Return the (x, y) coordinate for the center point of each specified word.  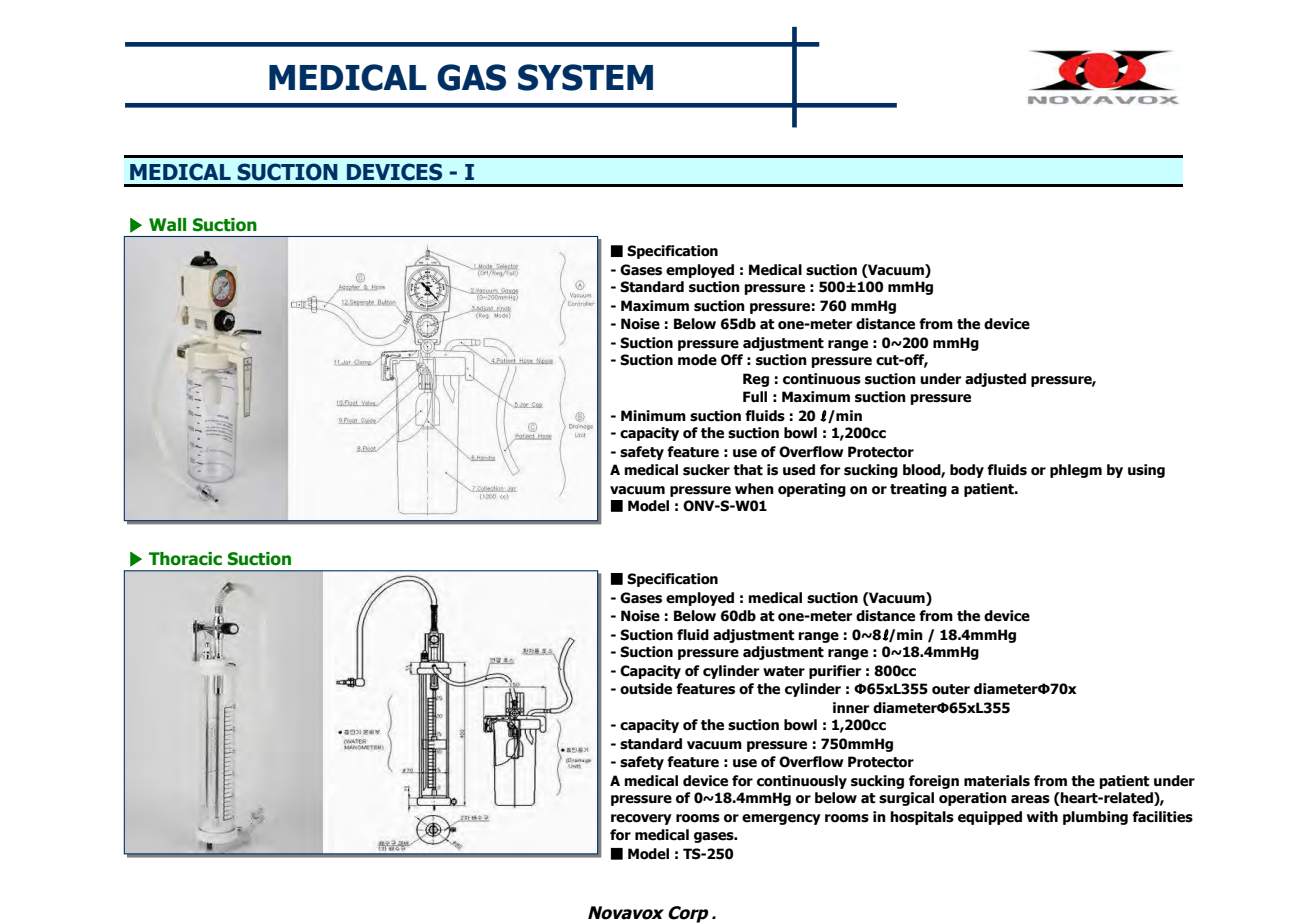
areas (1030, 799)
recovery (641, 819)
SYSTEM (585, 77)
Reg (756, 380)
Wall (167, 225)
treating (918, 490)
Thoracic (185, 559)
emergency (781, 819)
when (754, 489)
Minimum (653, 416)
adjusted (995, 380)
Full (755, 396)
